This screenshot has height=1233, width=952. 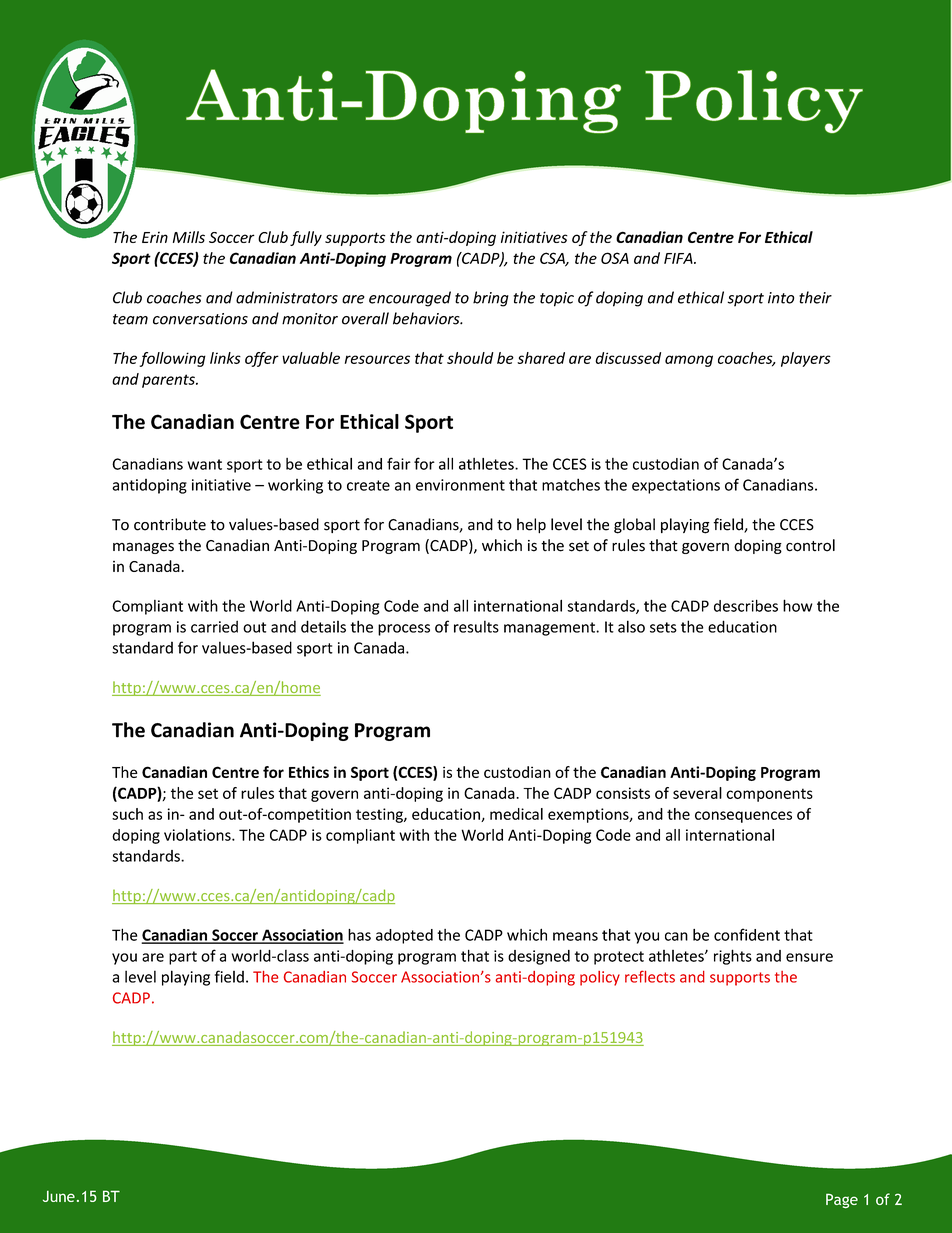 I want to click on Page, so click(x=842, y=1201).
